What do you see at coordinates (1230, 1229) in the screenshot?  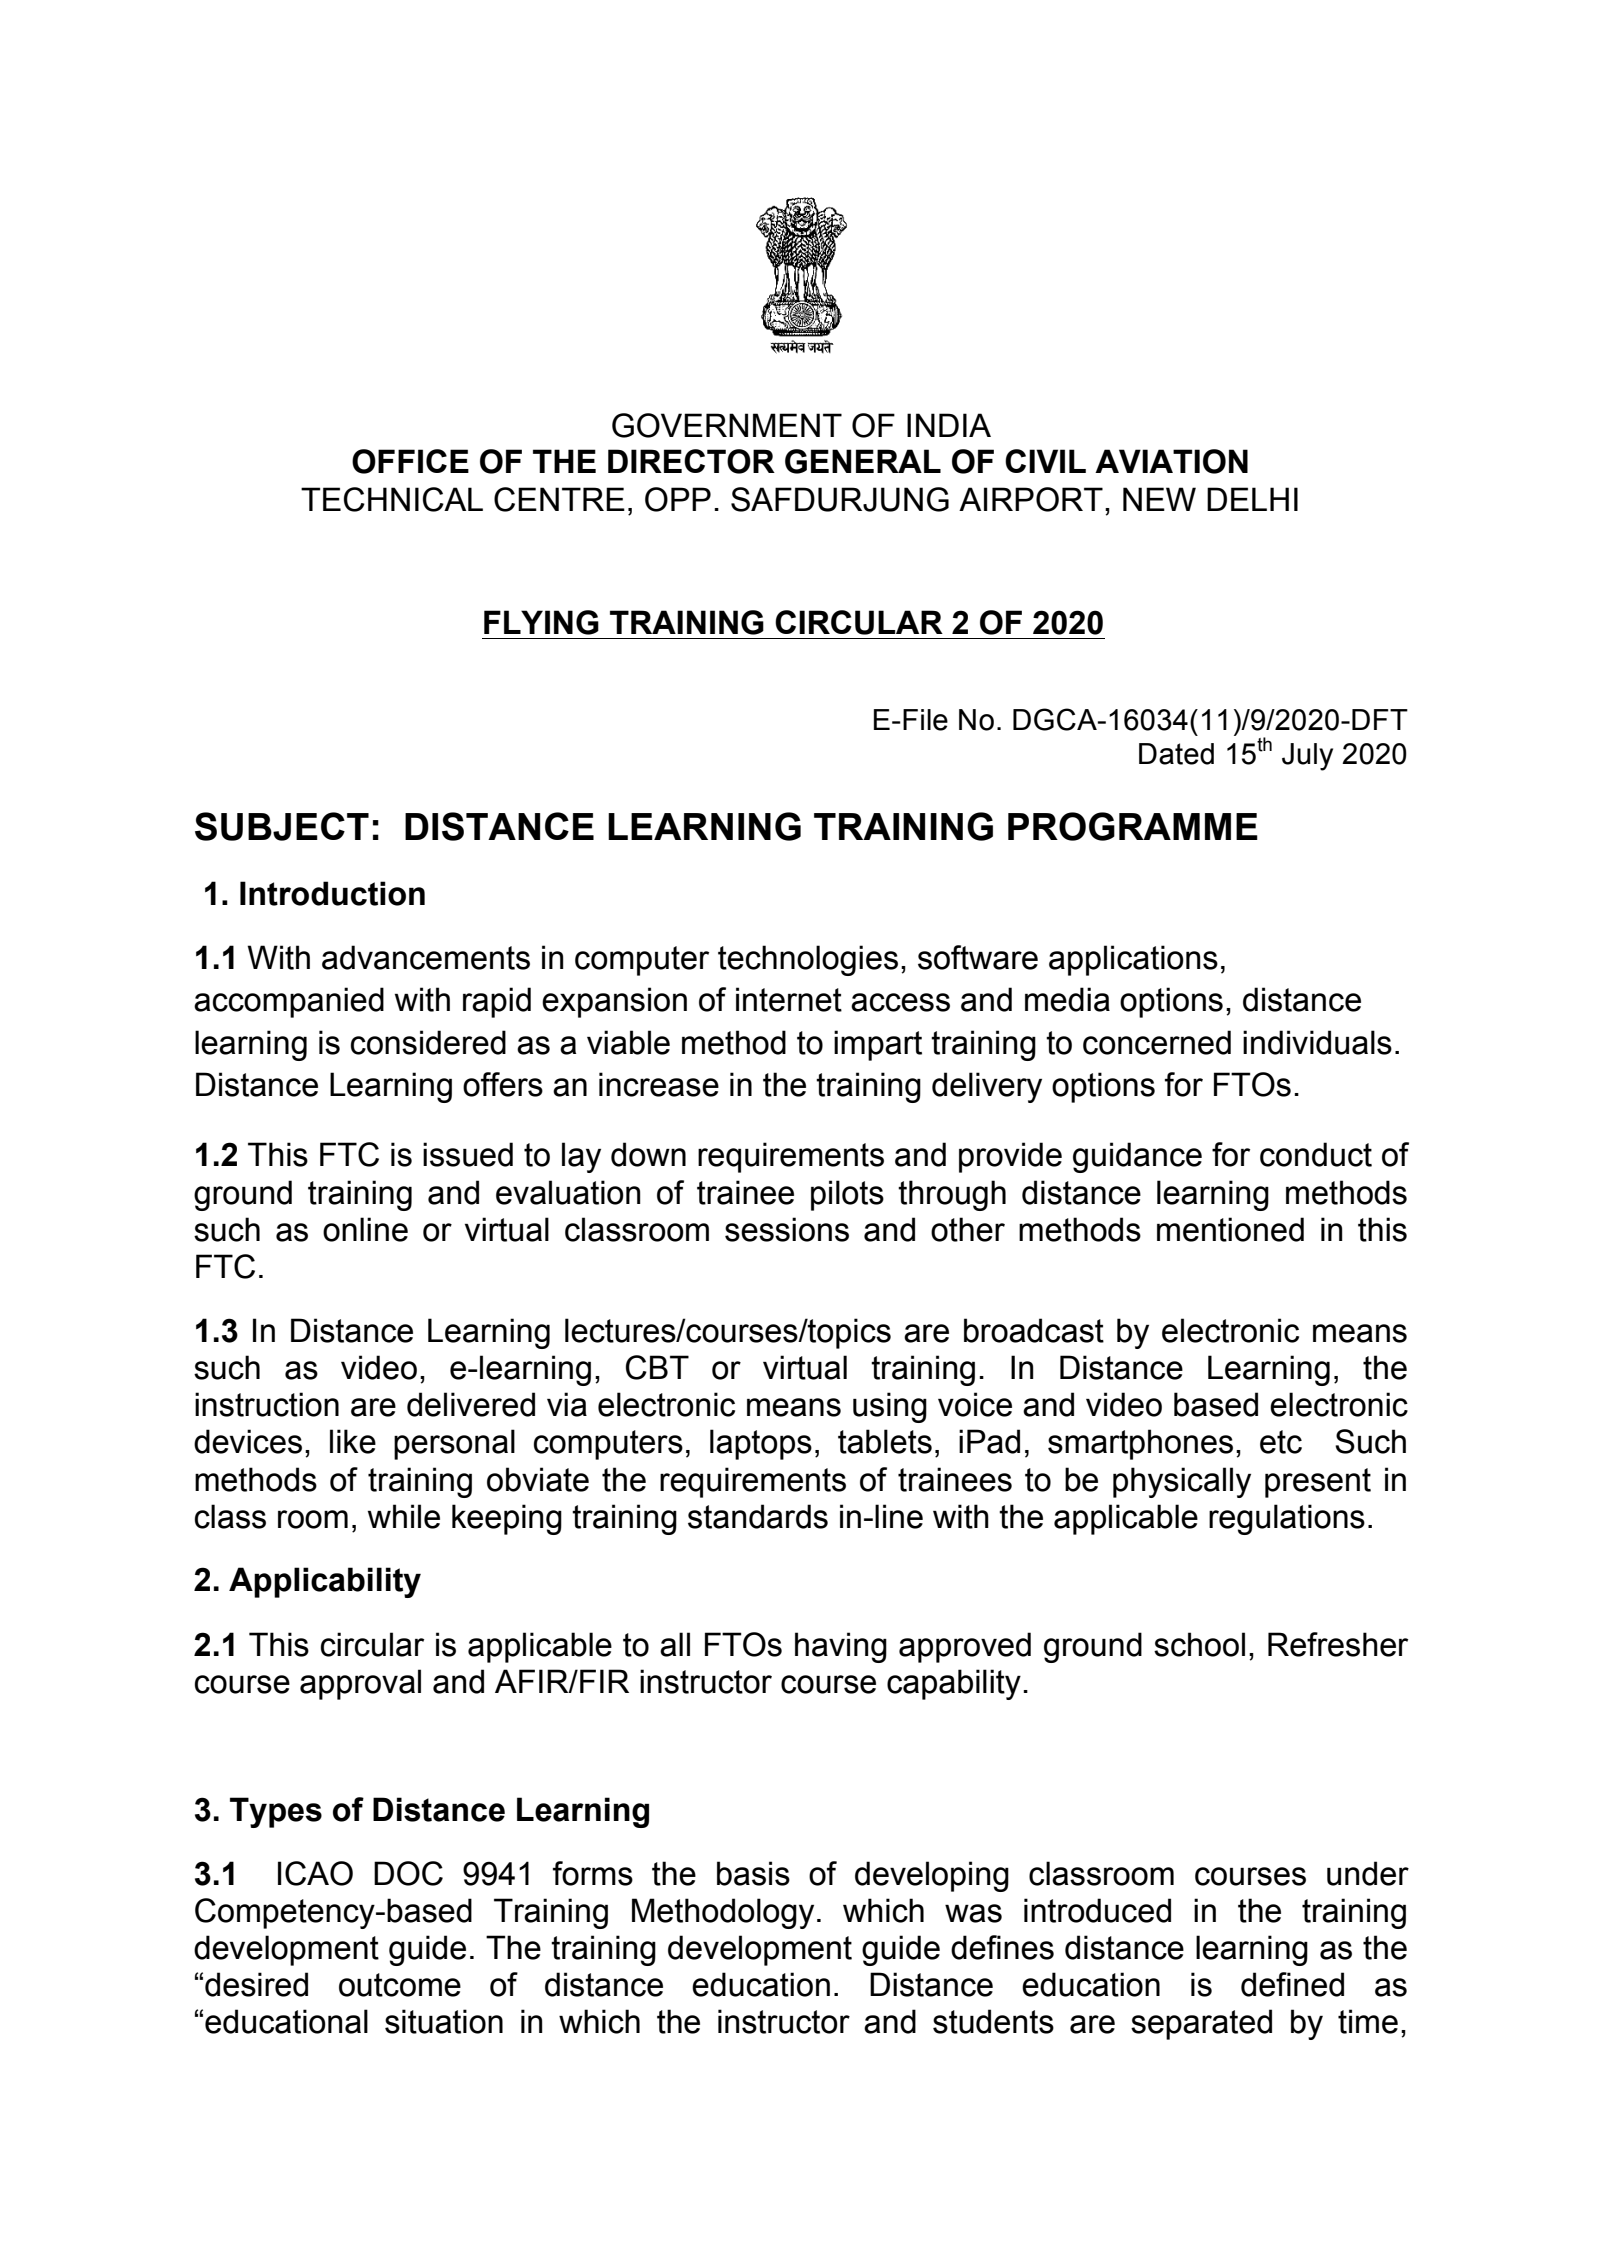 I see `mentioned` at bounding box center [1230, 1229].
